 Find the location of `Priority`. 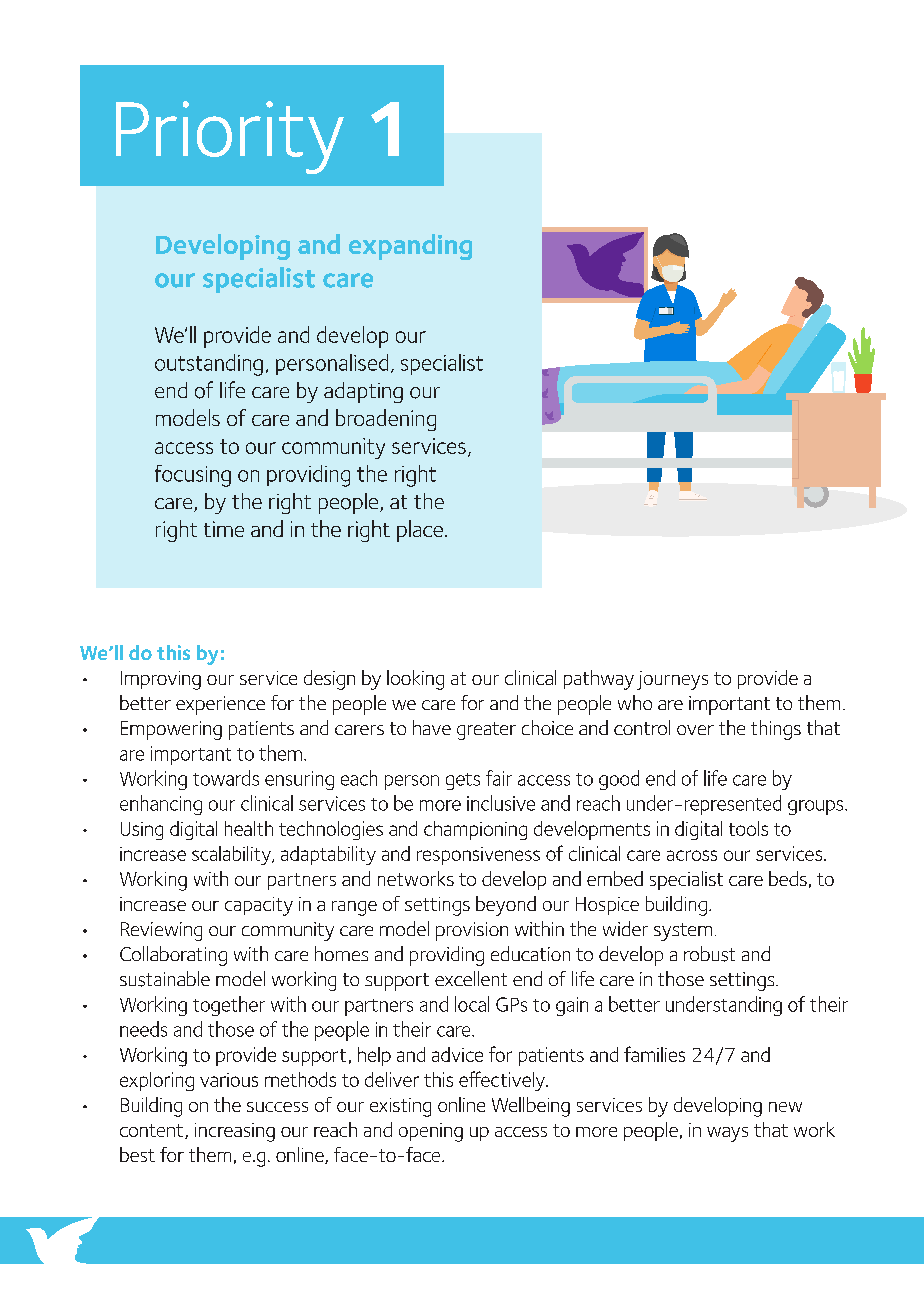

Priority is located at coordinates (230, 137).
